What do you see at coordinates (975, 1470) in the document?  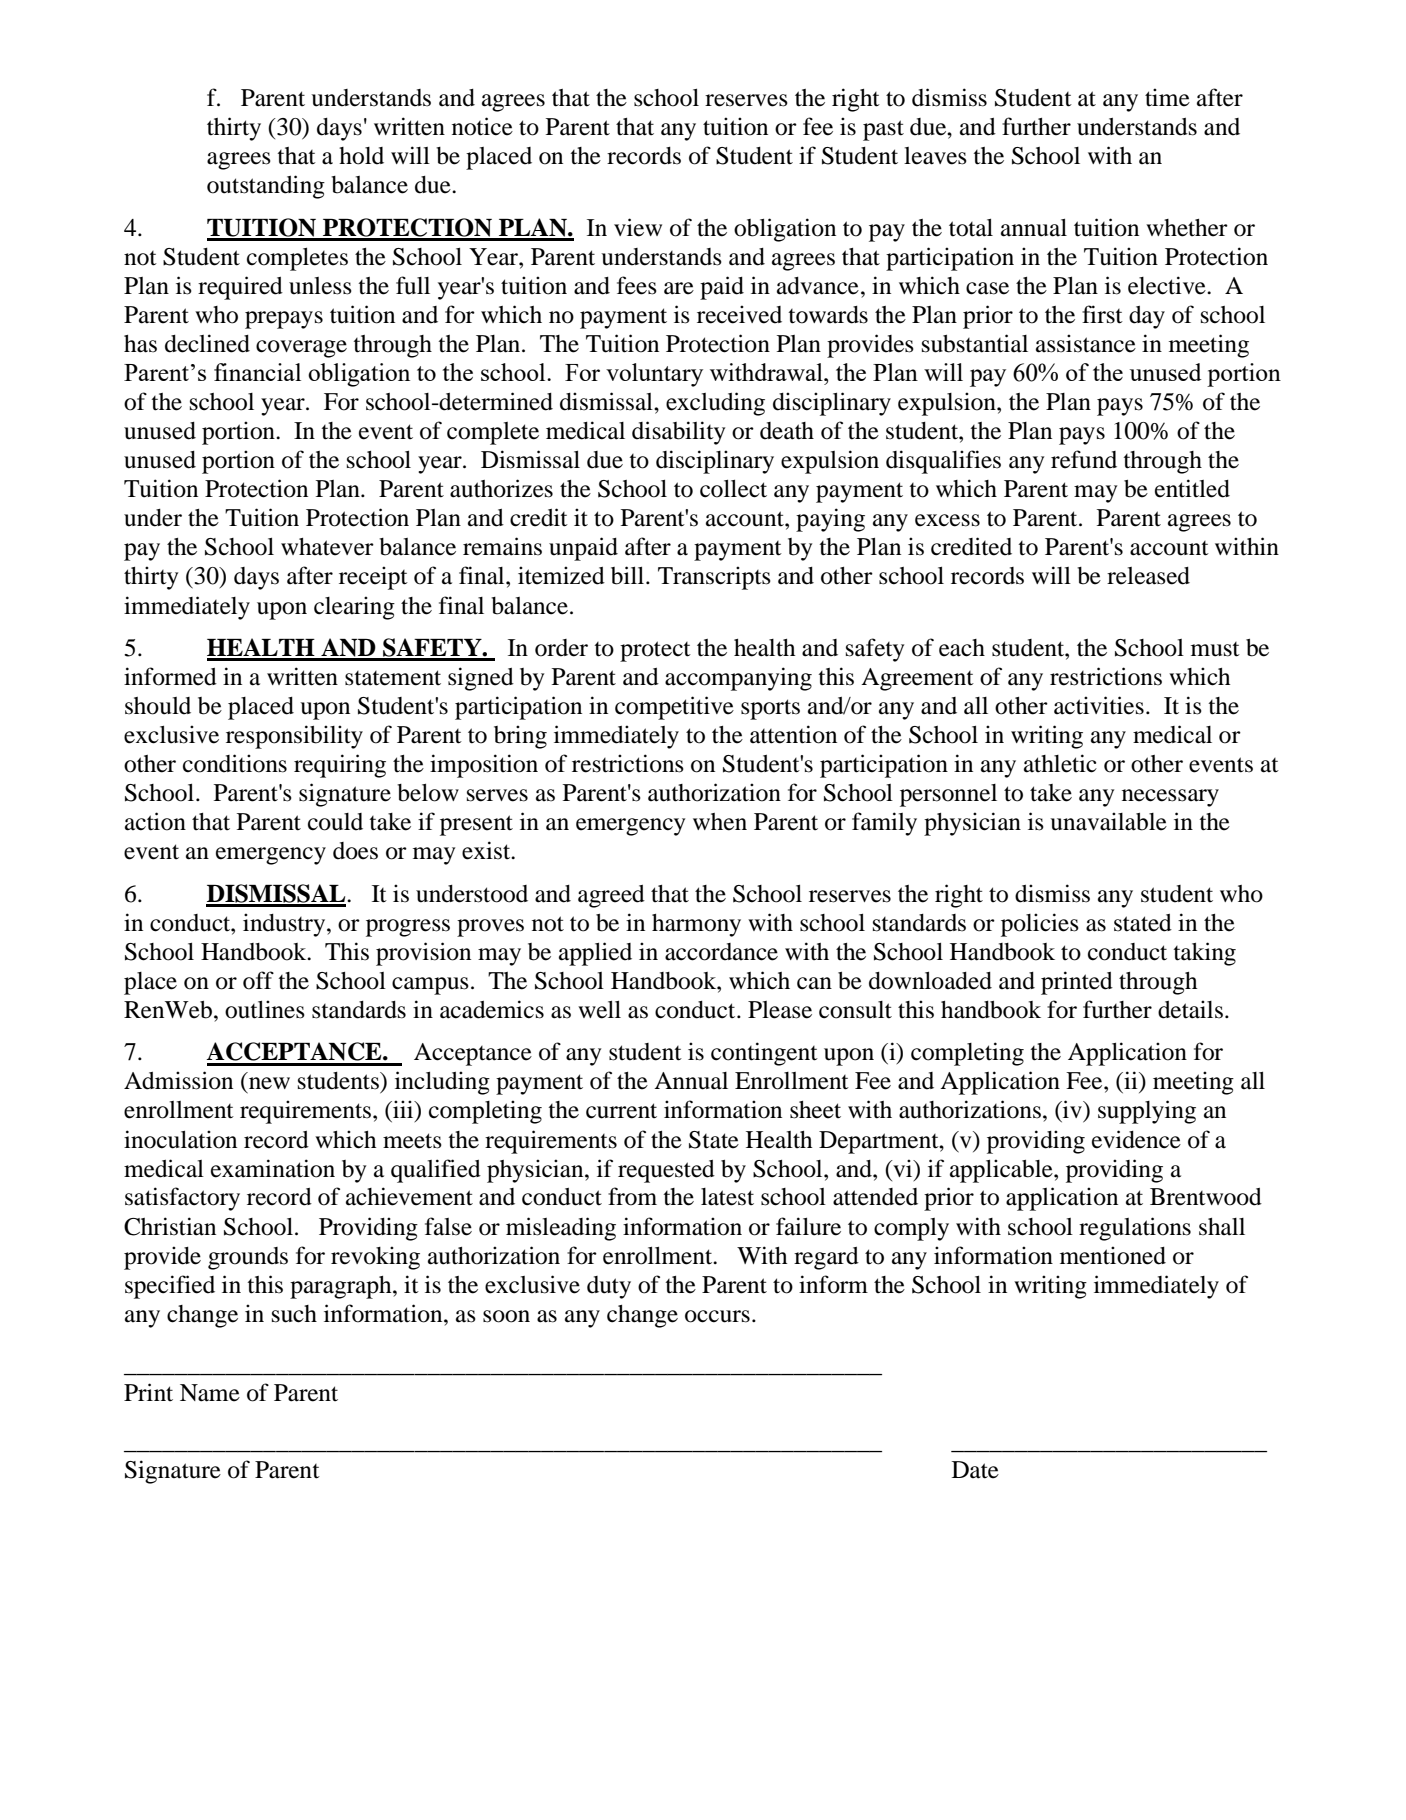 I see `Date` at bounding box center [975, 1470].
